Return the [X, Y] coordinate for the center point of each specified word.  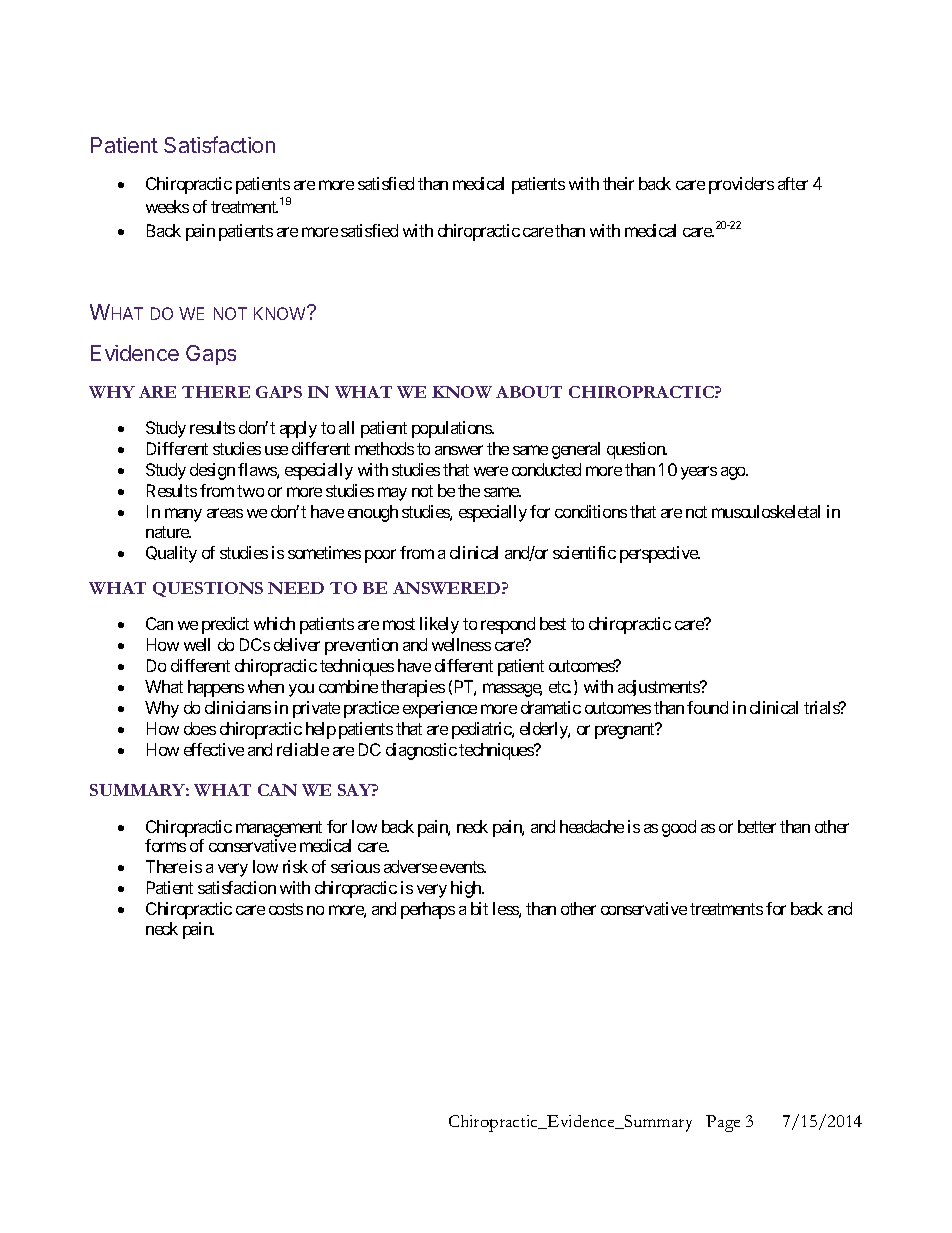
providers [741, 185]
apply [298, 429]
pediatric [482, 730]
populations [452, 429]
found [707, 707]
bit [479, 908]
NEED [296, 588]
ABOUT [529, 392]
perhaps [428, 910]
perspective [660, 554]
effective [214, 749]
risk [295, 866]
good [679, 828]
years [699, 473]
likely [439, 625]
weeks [167, 206]
